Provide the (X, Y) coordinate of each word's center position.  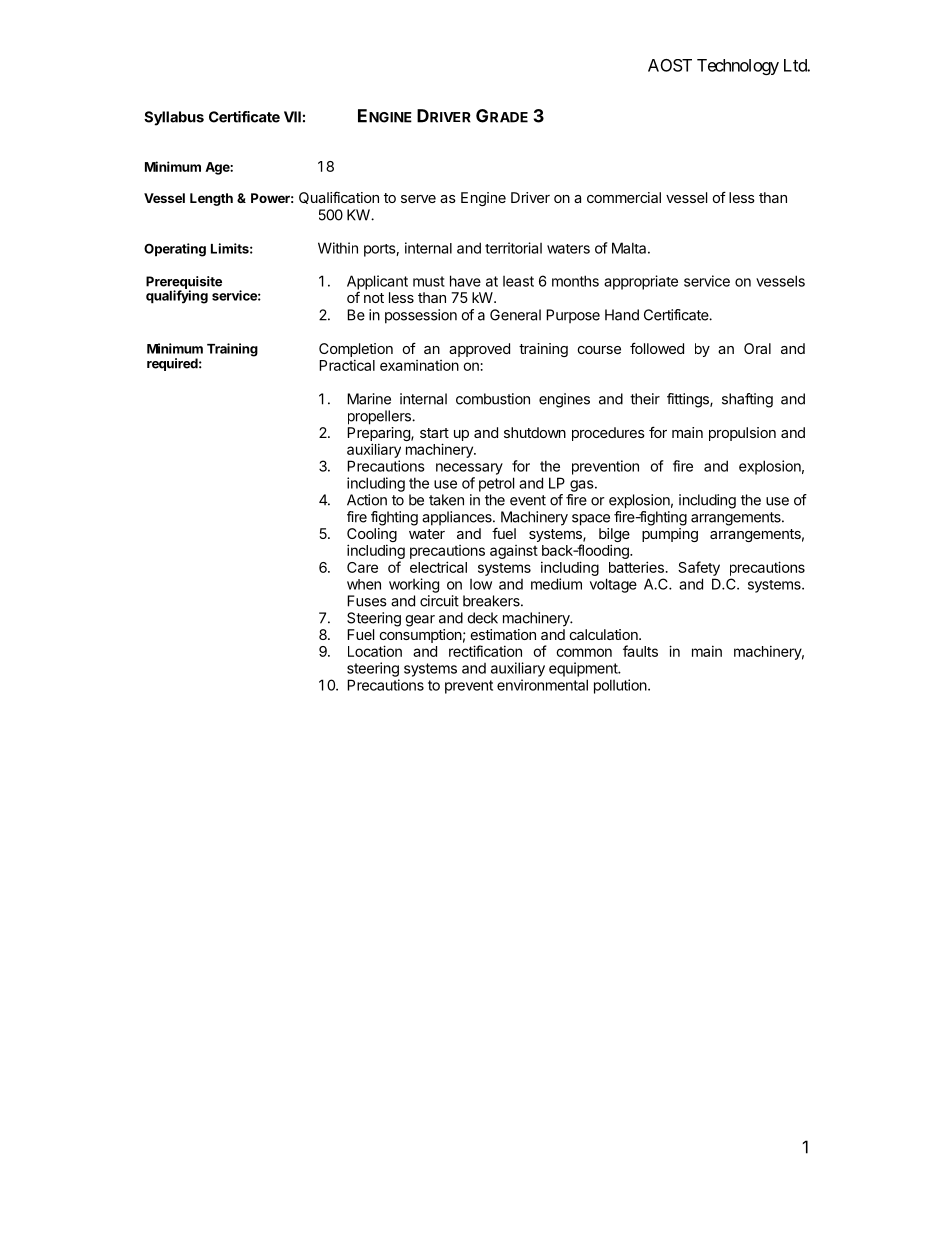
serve (418, 199)
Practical (347, 365)
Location (375, 651)
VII (292, 117)
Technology (738, 67)
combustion (493, 399)
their (645, 399)
